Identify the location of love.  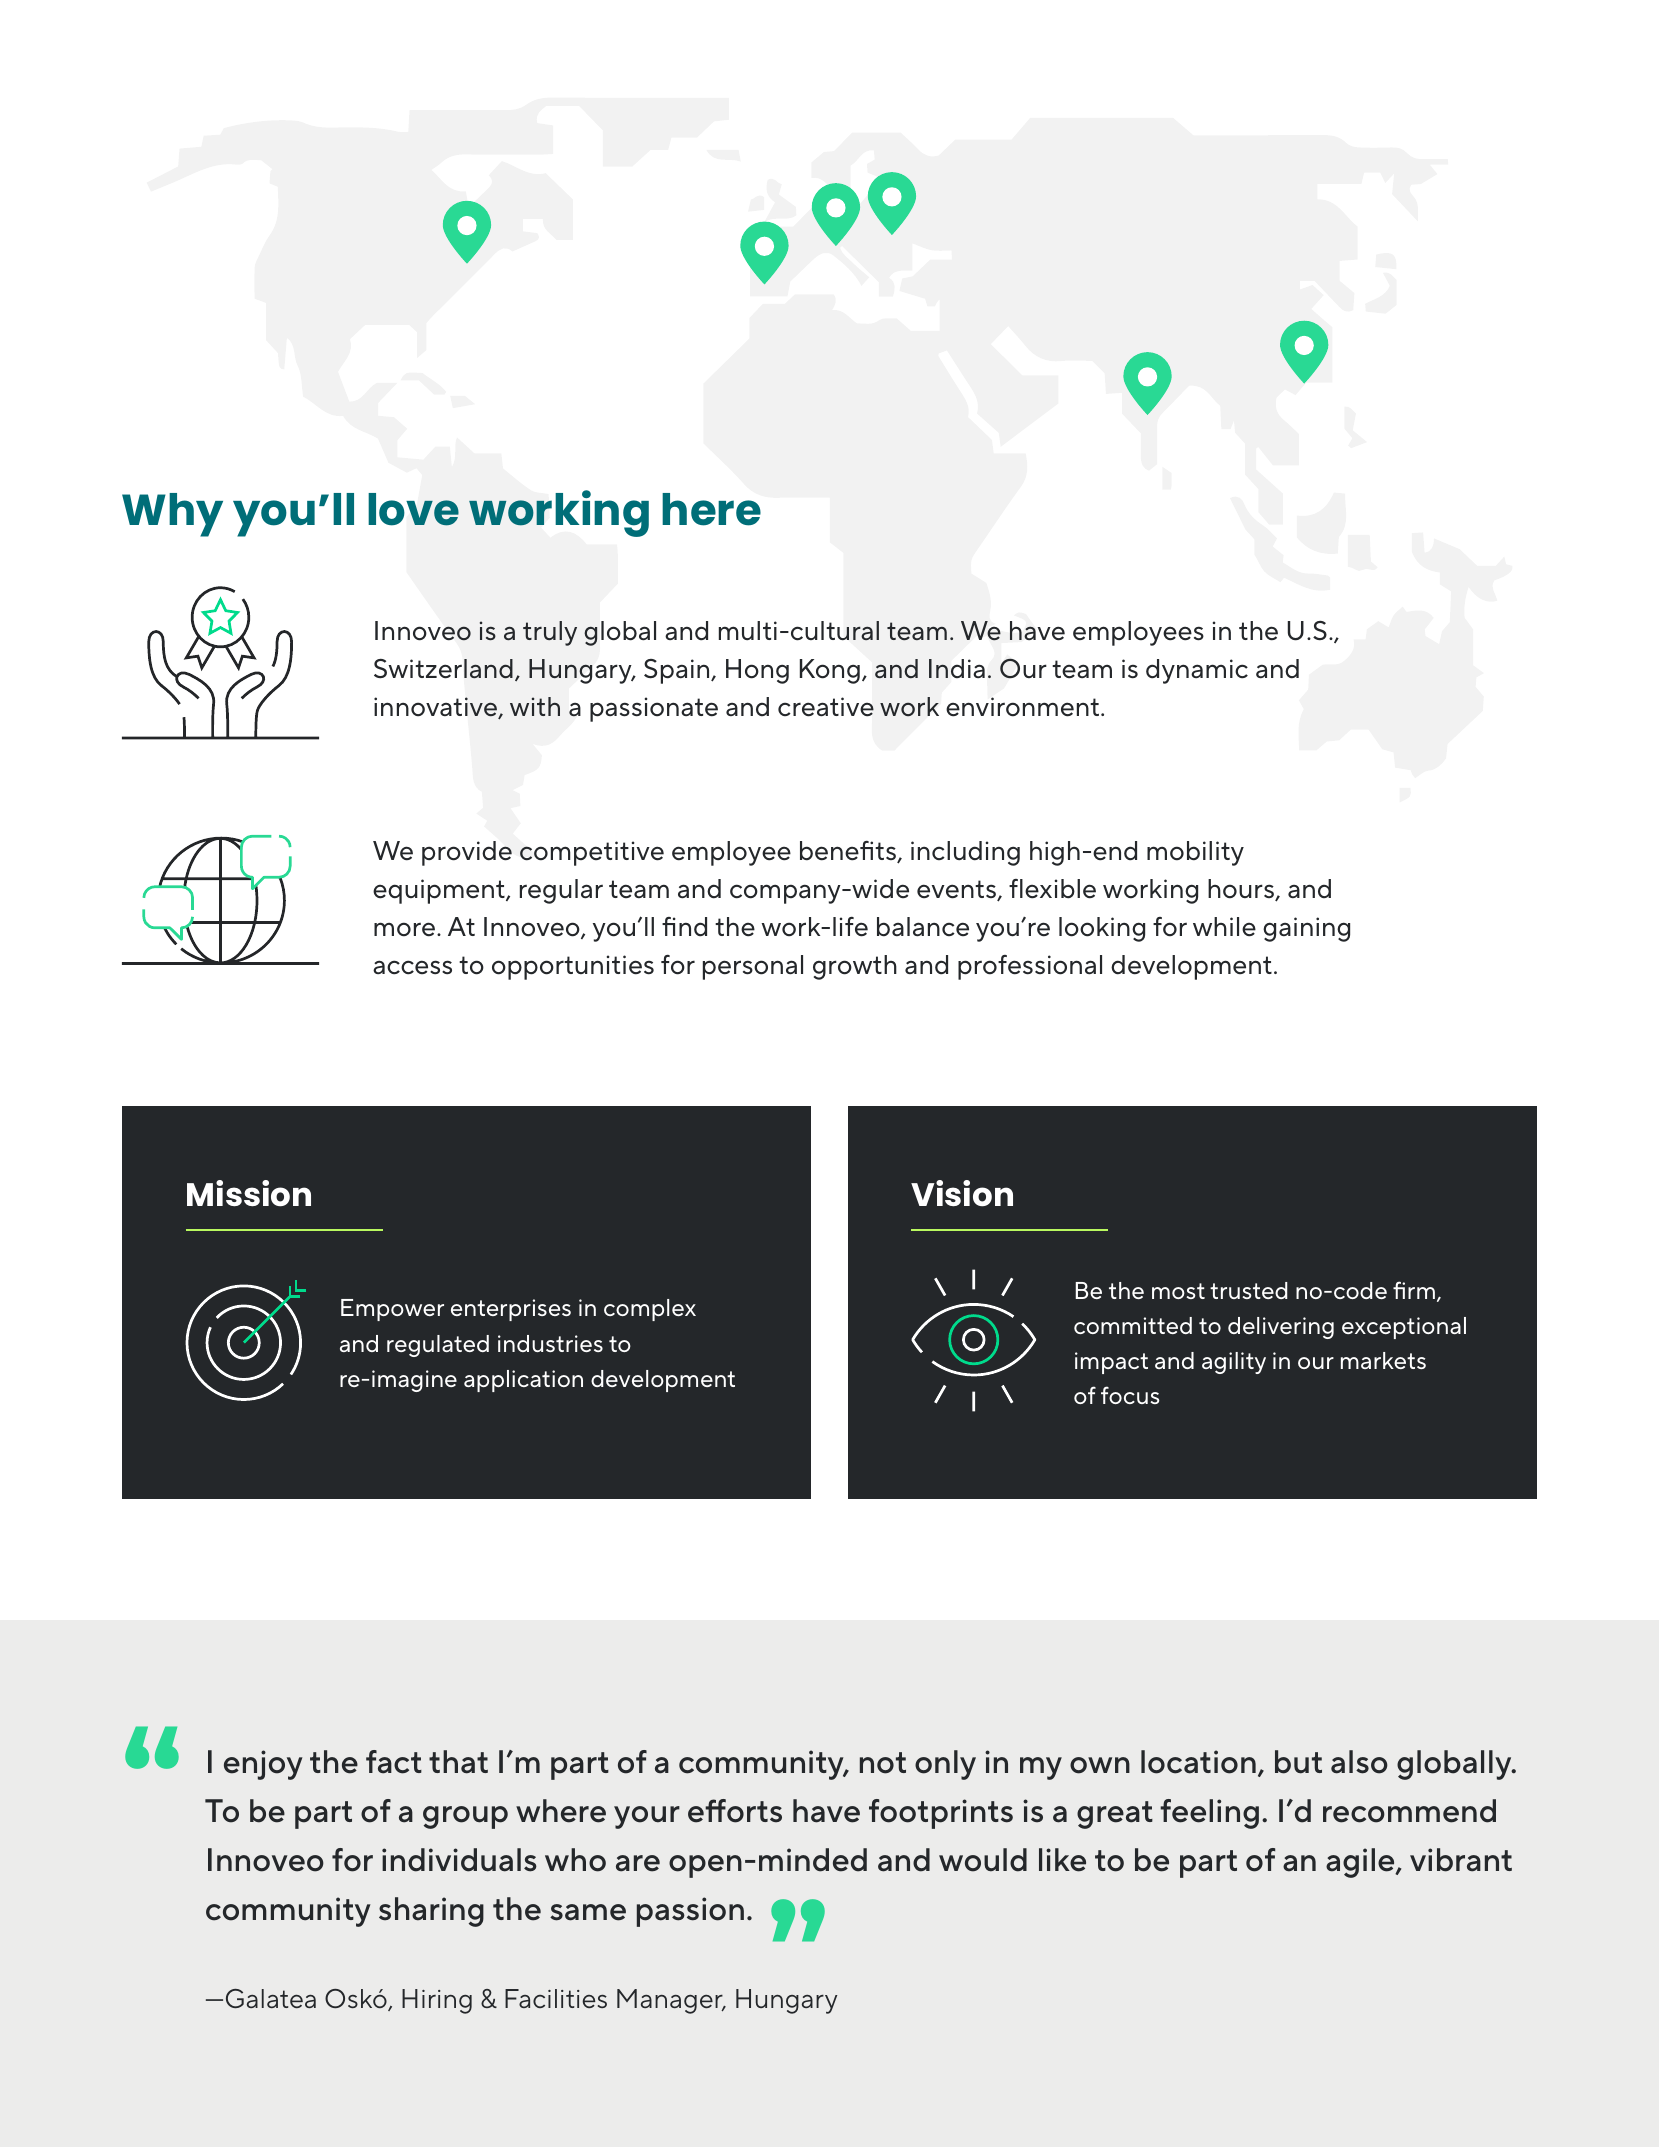
(414, 509).
